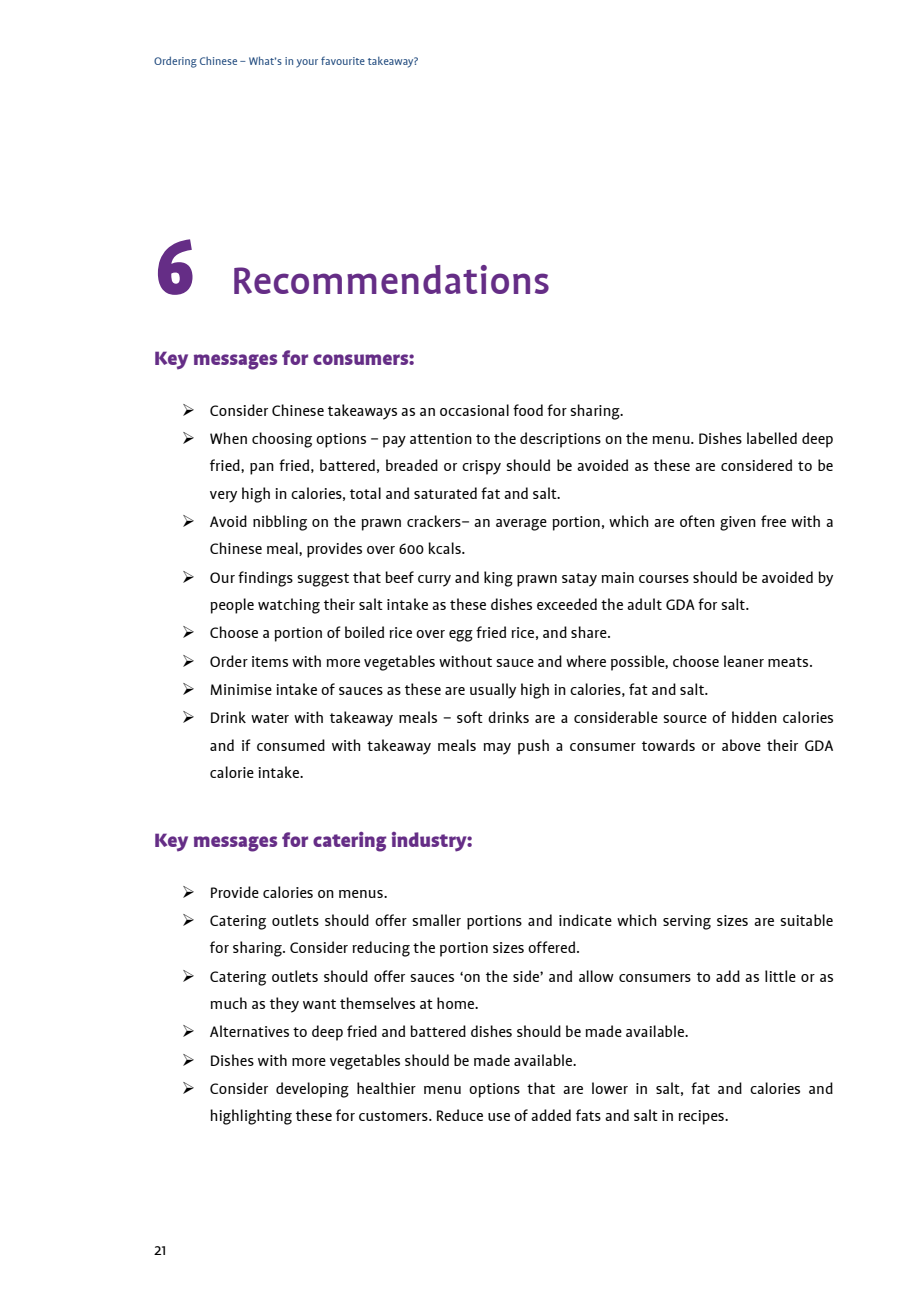 The width and height of the page is (924, 1308). Describe the element at coordinates (312, 1090) in the page. I see `developing` at that location.
